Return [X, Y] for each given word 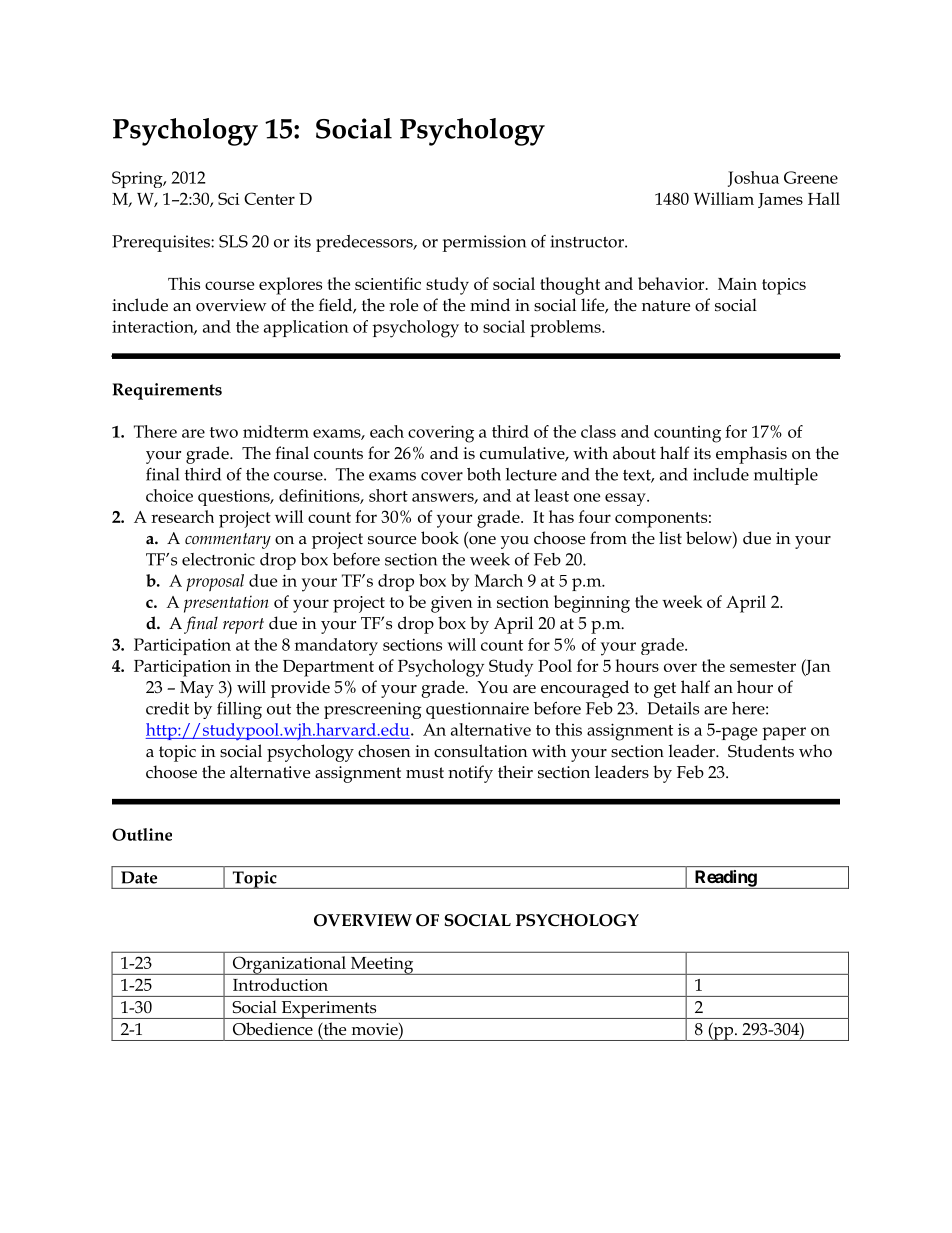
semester [763, 666]
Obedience [273, 1029]
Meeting [382, 966]
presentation [226, 604]
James [780, 200]
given [452, 604]
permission [484, 243]
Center [269, 198]
